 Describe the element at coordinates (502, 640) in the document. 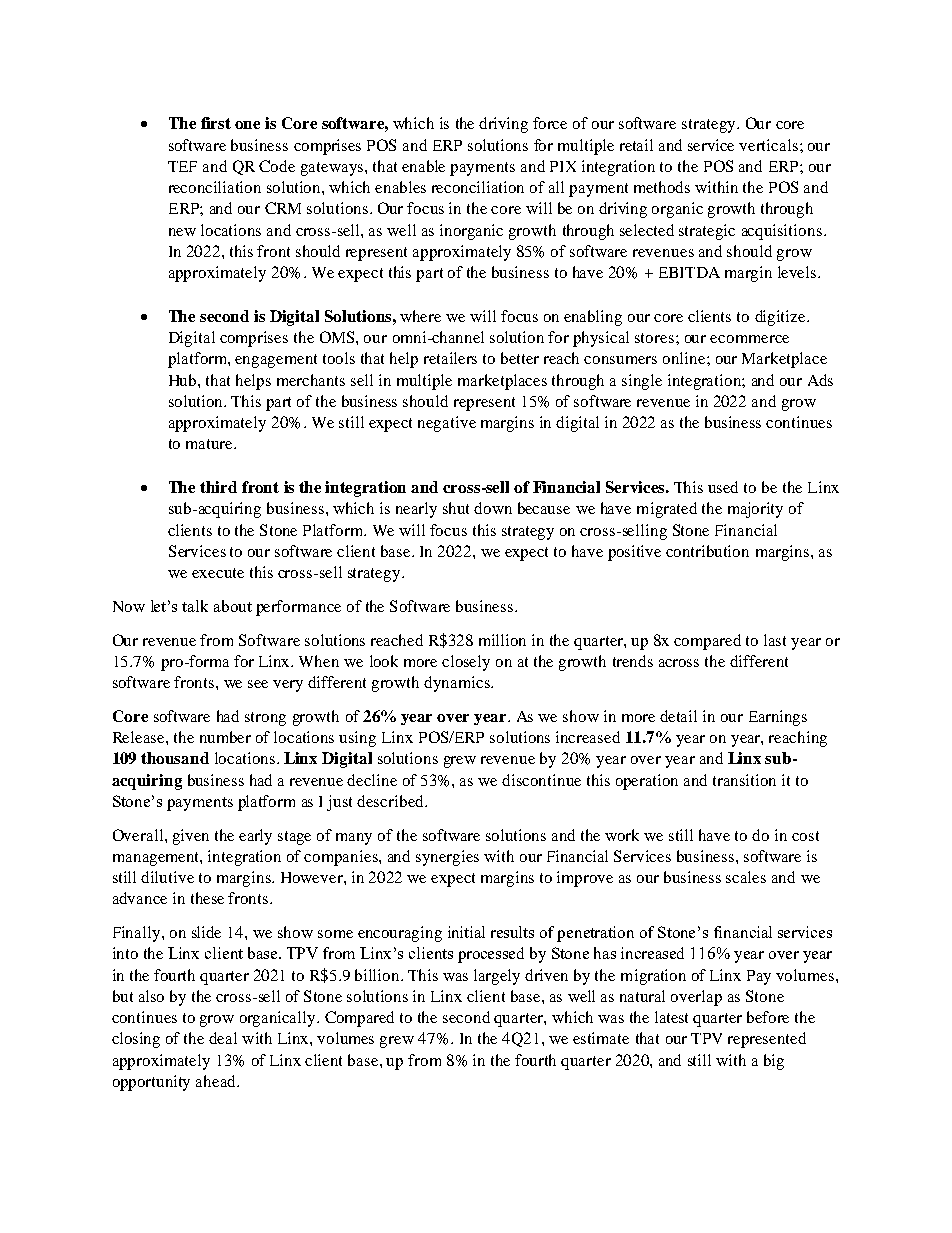

I see `million` at that location.
